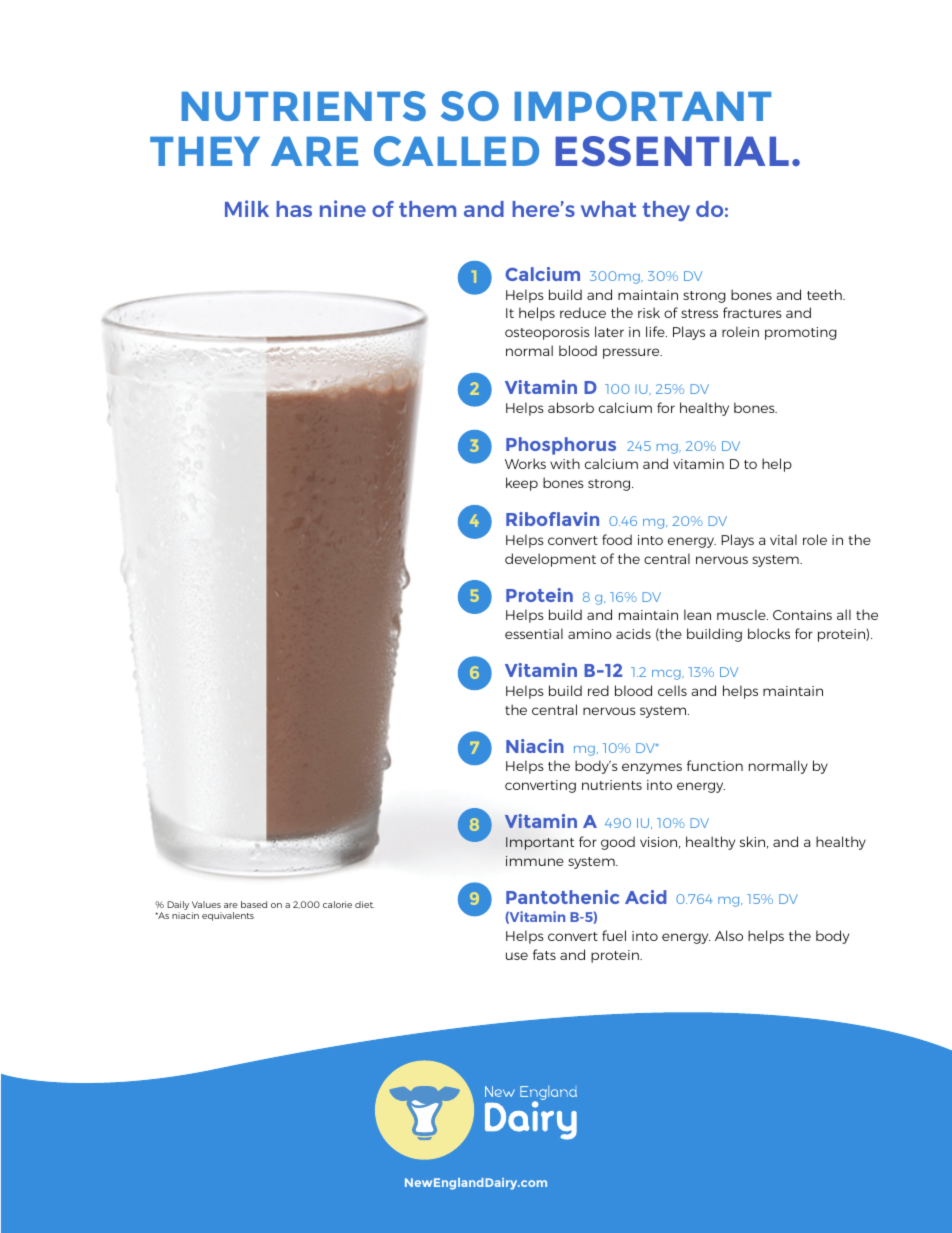 The height and width of the image is (1233, 952). Describe the element at coordinates (550, 560) in the image. I see `development` at that location.
